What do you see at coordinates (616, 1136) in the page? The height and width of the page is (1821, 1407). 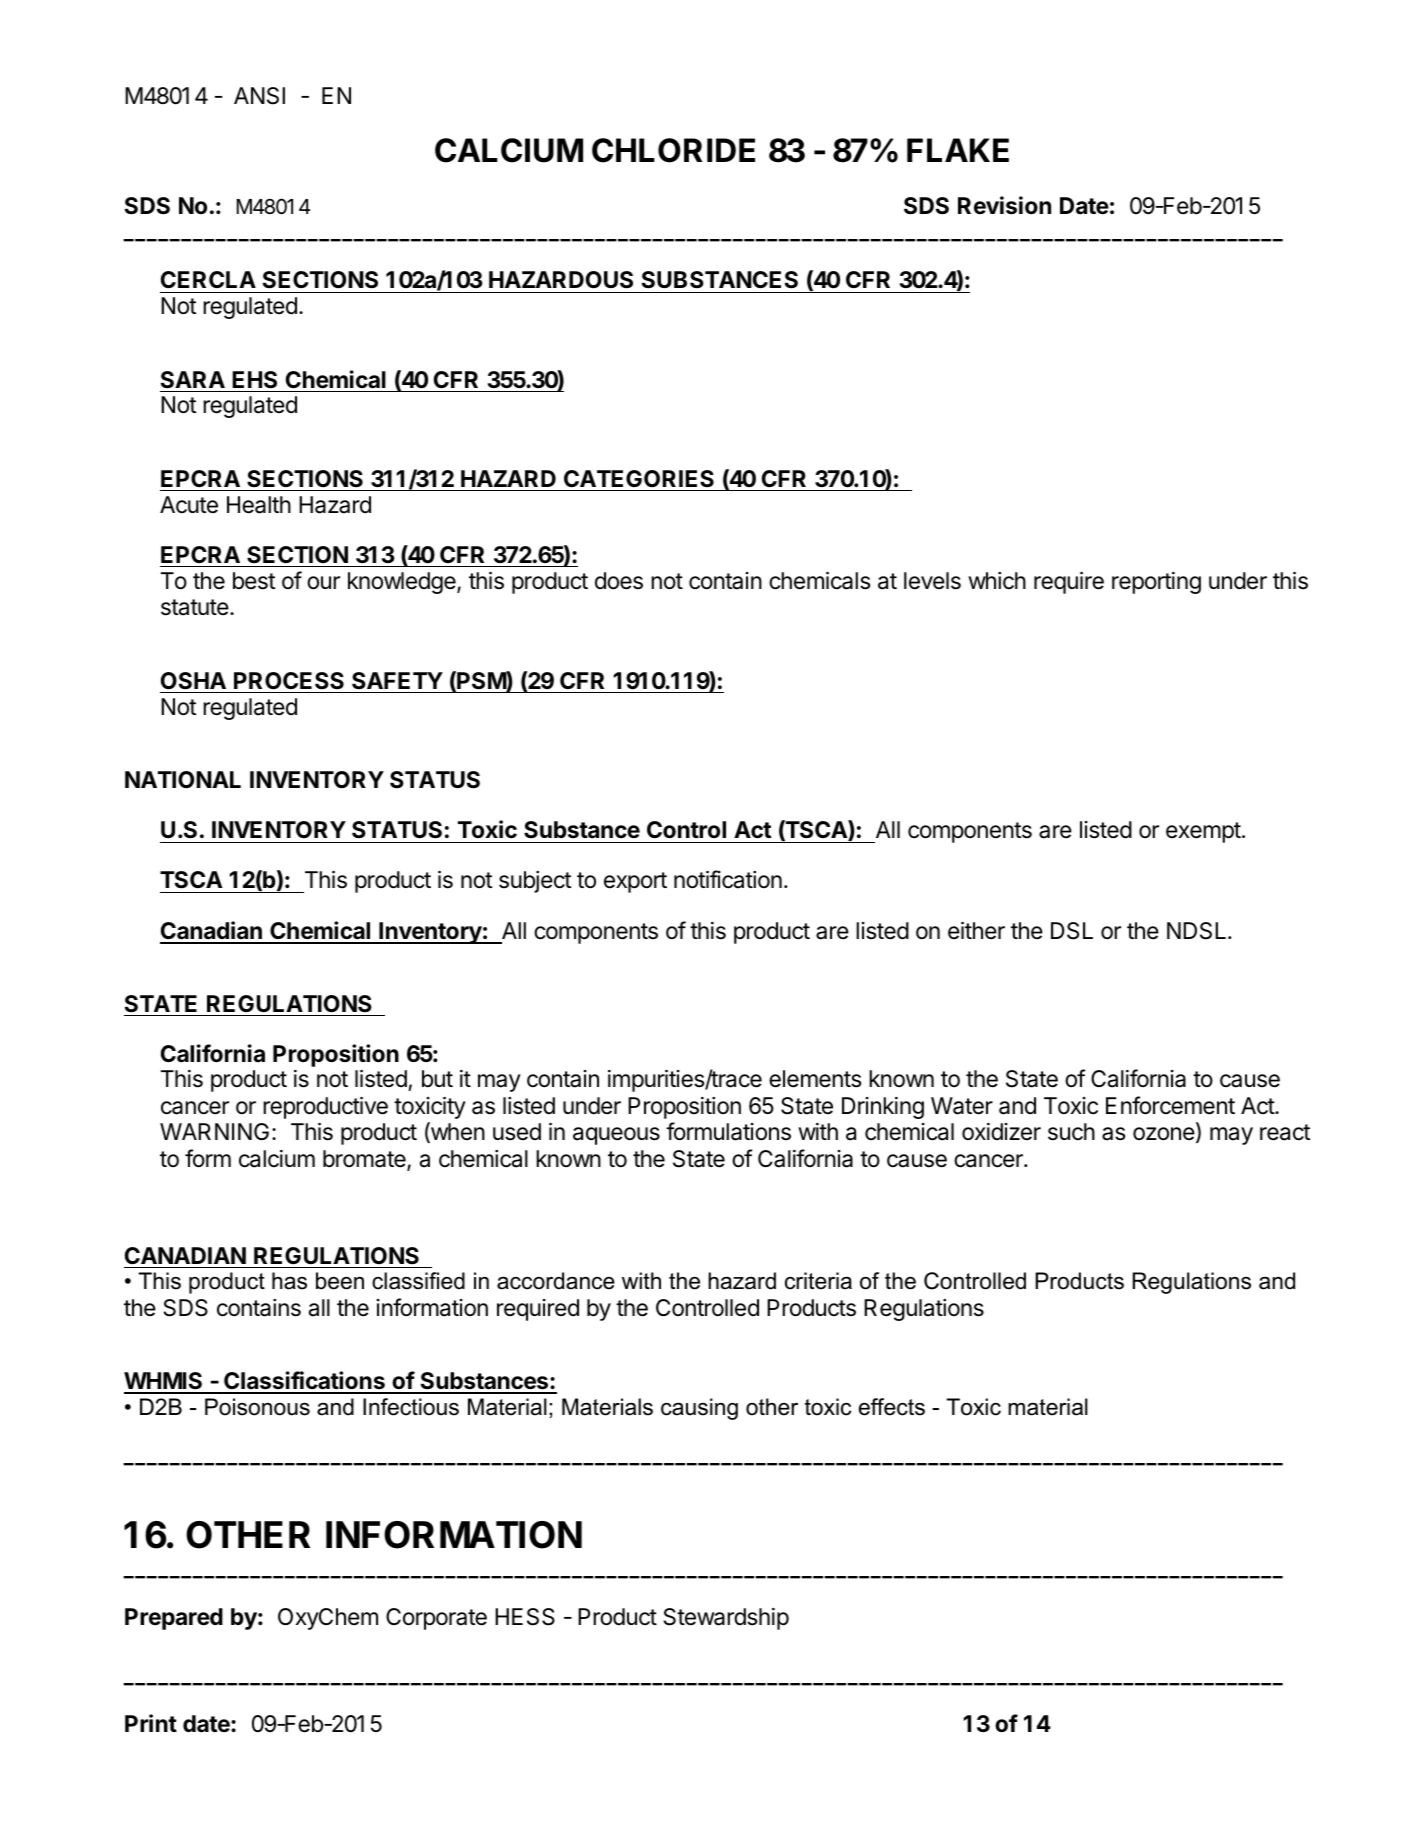 I see `aqueous` at bounding box center [616, 1136].
